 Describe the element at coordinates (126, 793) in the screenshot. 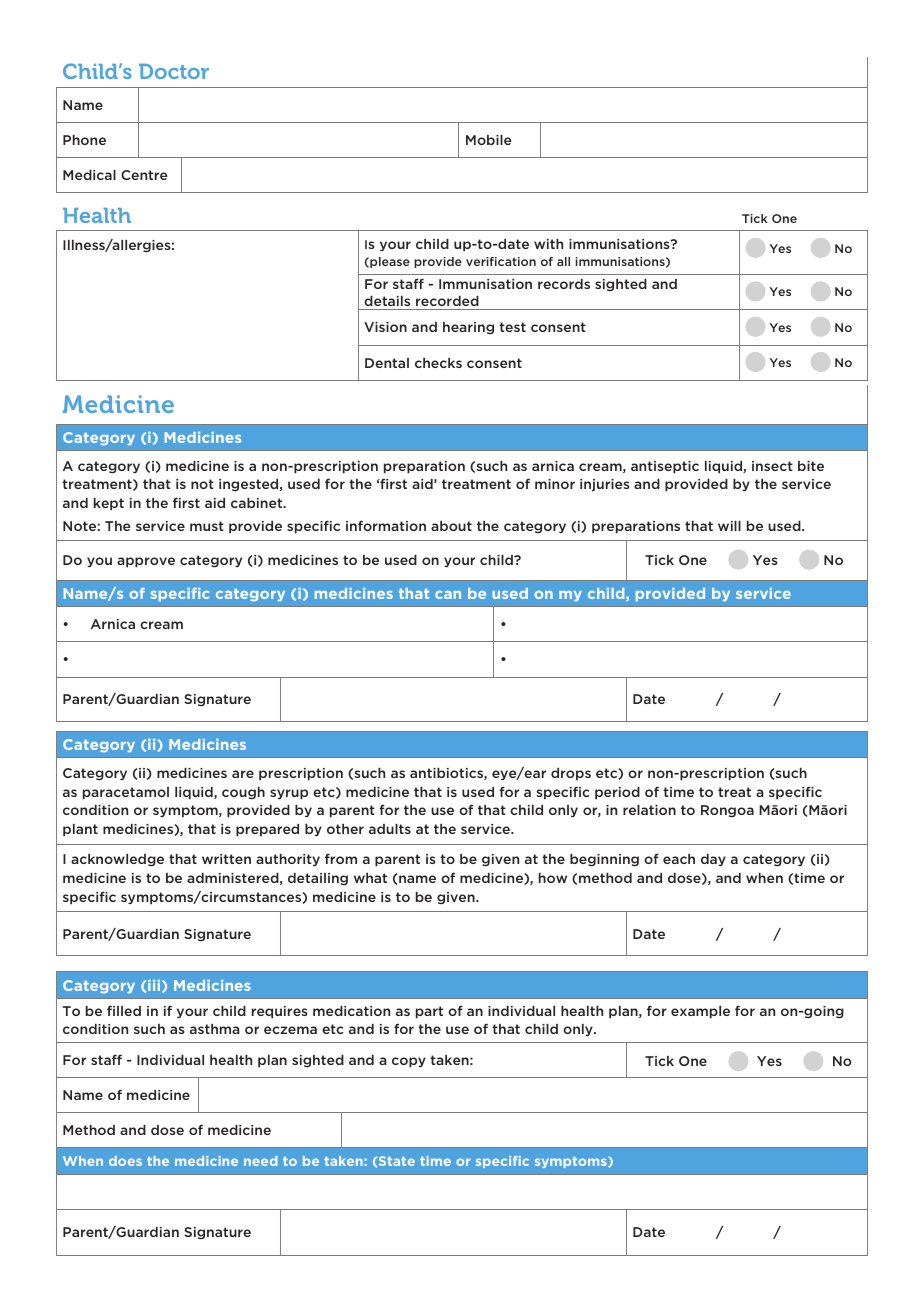

I see `paracetamol` at that location.
